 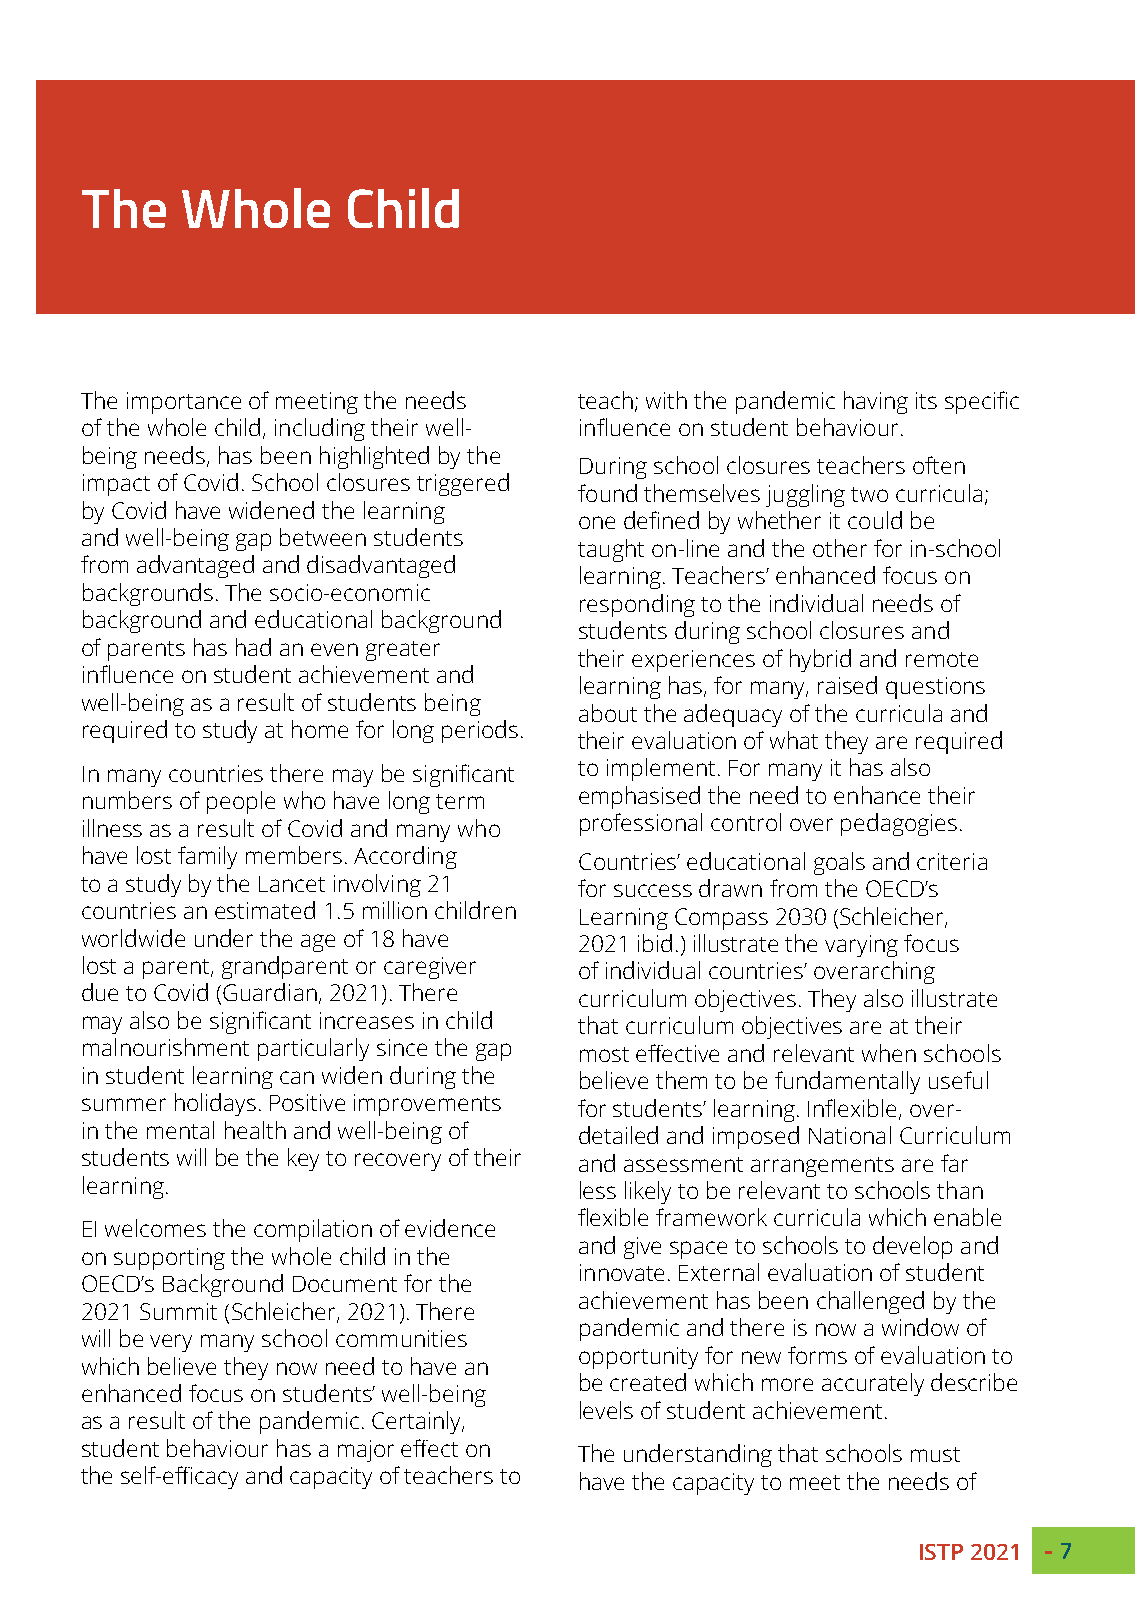 What do you see at coordinates (463, 484) in the document?
I see `triggered` at bounding box center [463, 484].
